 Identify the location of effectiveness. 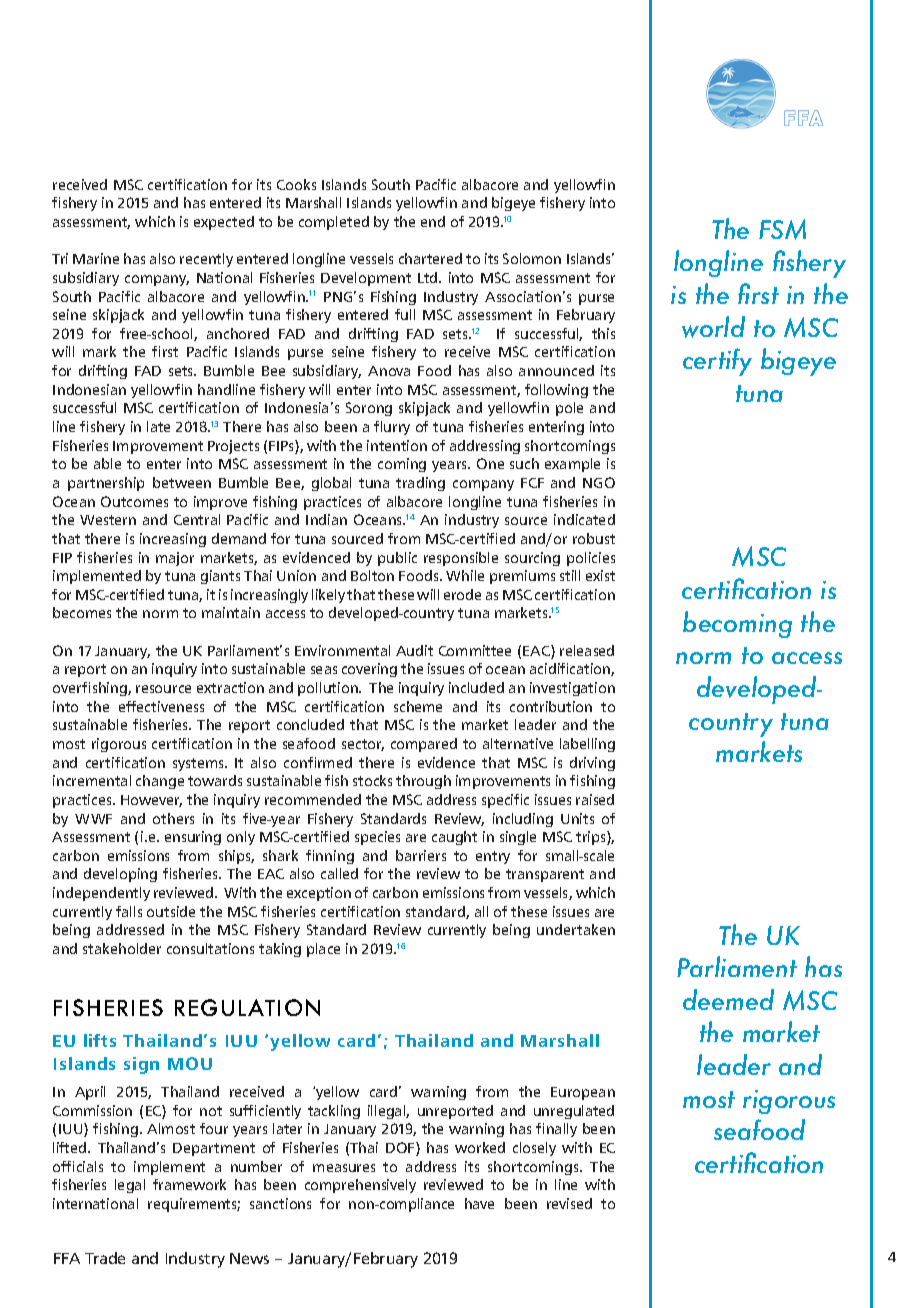
(161, 706).
